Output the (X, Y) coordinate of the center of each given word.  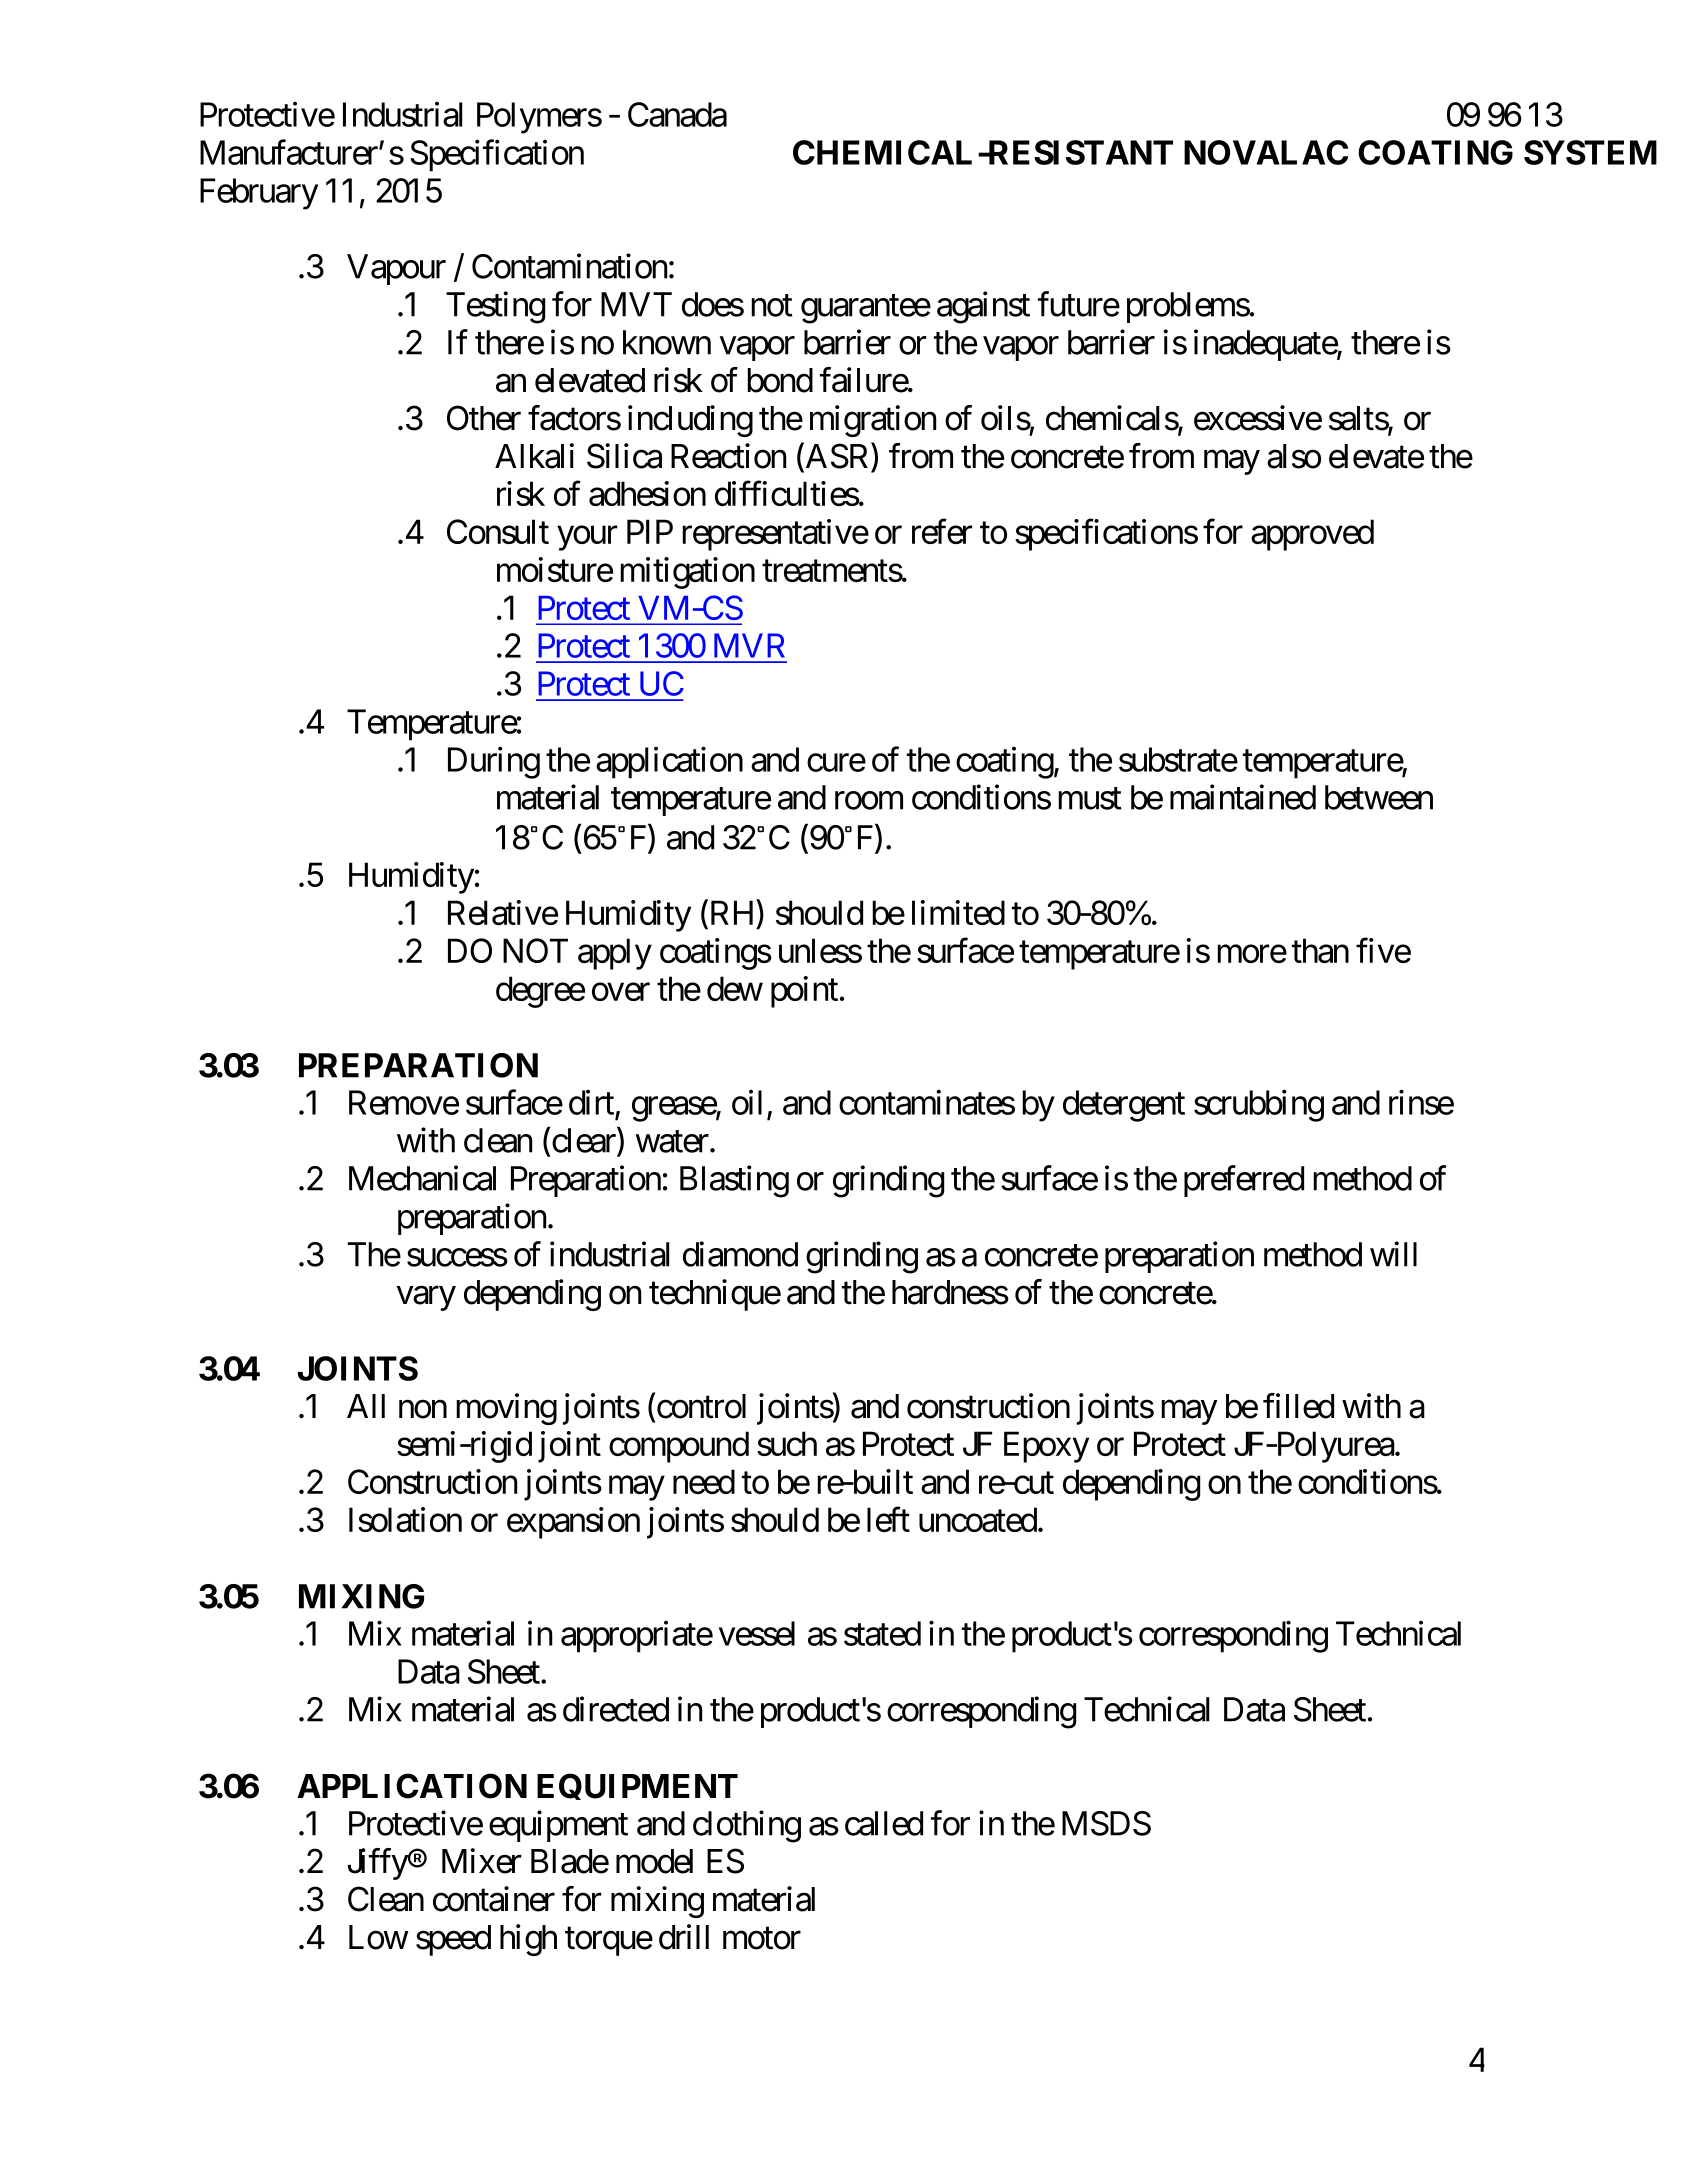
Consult (498, 531)
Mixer (481, 1861)
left (888, 1519)
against (983, 307)
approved (1312, 535)
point (804, 992)
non (423, 1409)
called (884, 1823)
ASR (837, 457)
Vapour (396, 269)
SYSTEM (1590, 152)
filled (1298, 1406)
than (1320, 950)
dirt (591, 1102)
